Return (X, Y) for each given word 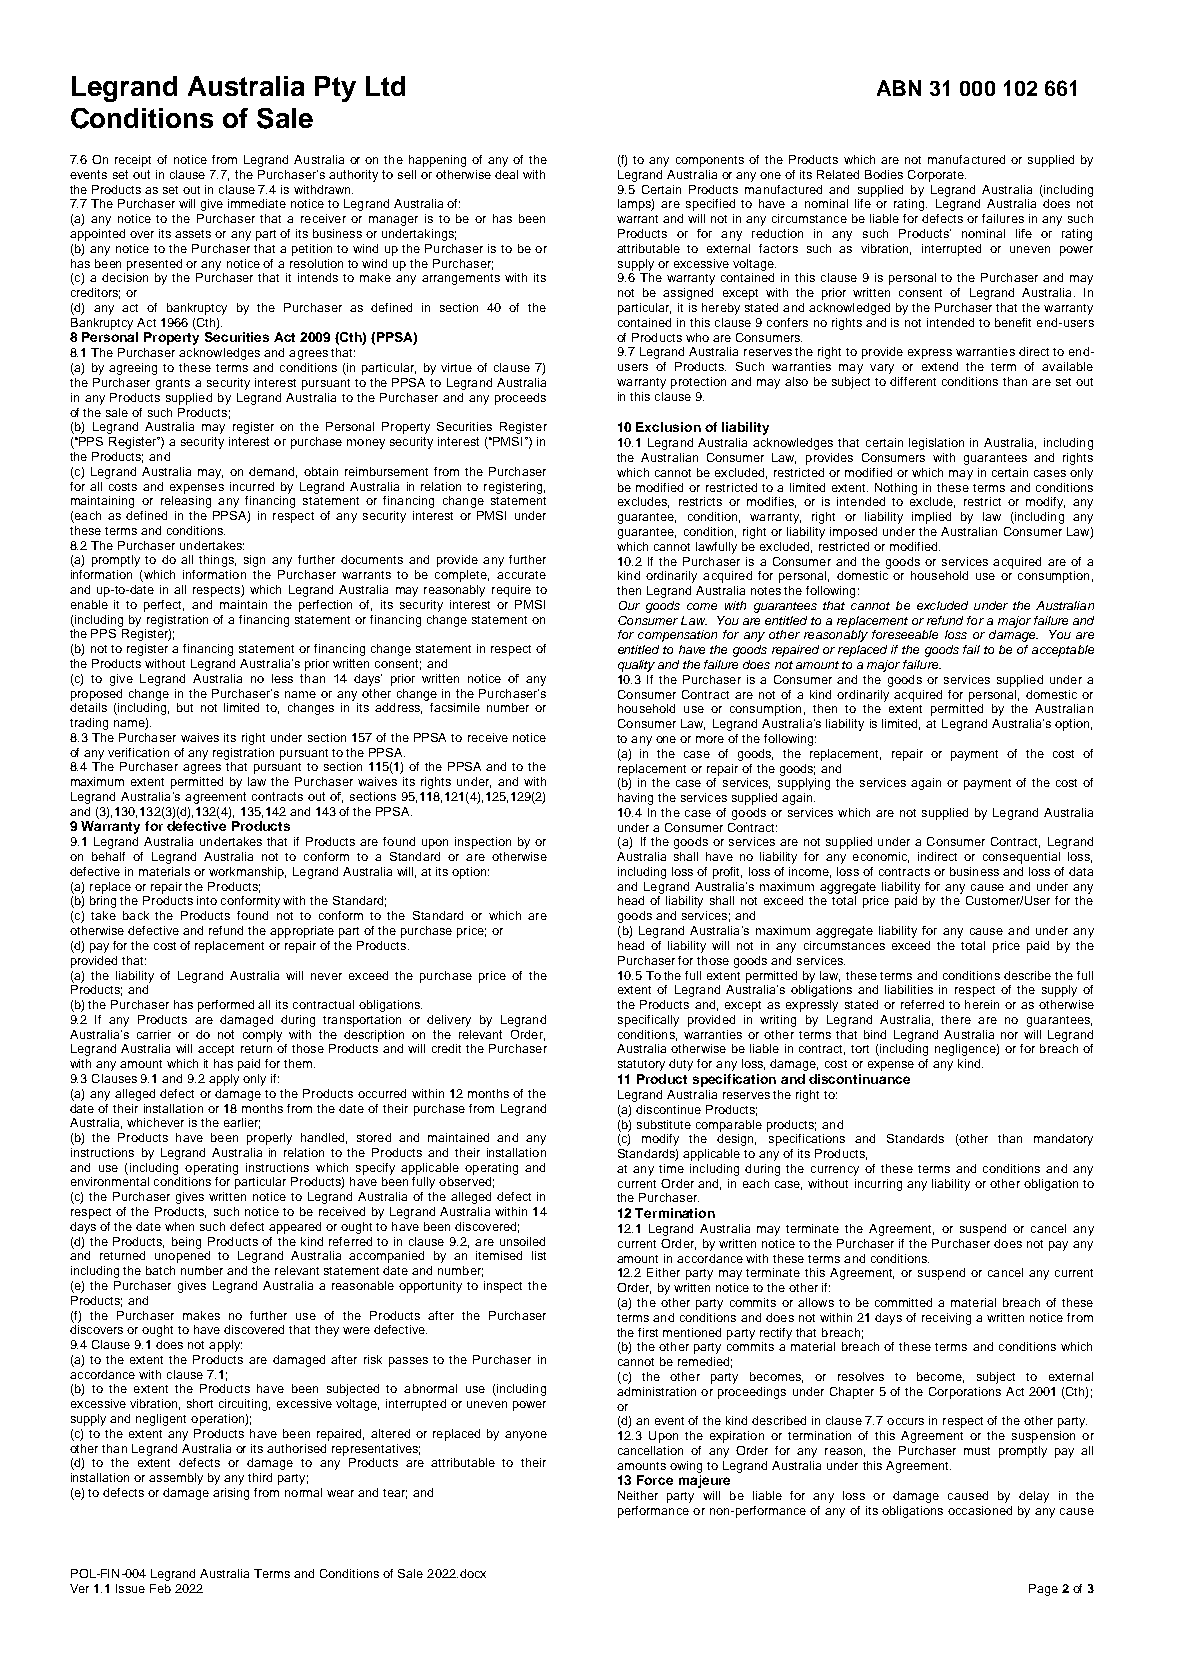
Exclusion (668, 427)
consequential (1021, 858)
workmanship (247, 873)
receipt (133, 161)
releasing (186, 502)
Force (655, 1480)
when (179, 1226)
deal (506, 174)
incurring (878, 1185)
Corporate (937, 176)
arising (231, 1494)
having (635, 799)
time (671, 1168)
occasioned (980, 1510)
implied (931, 518)
